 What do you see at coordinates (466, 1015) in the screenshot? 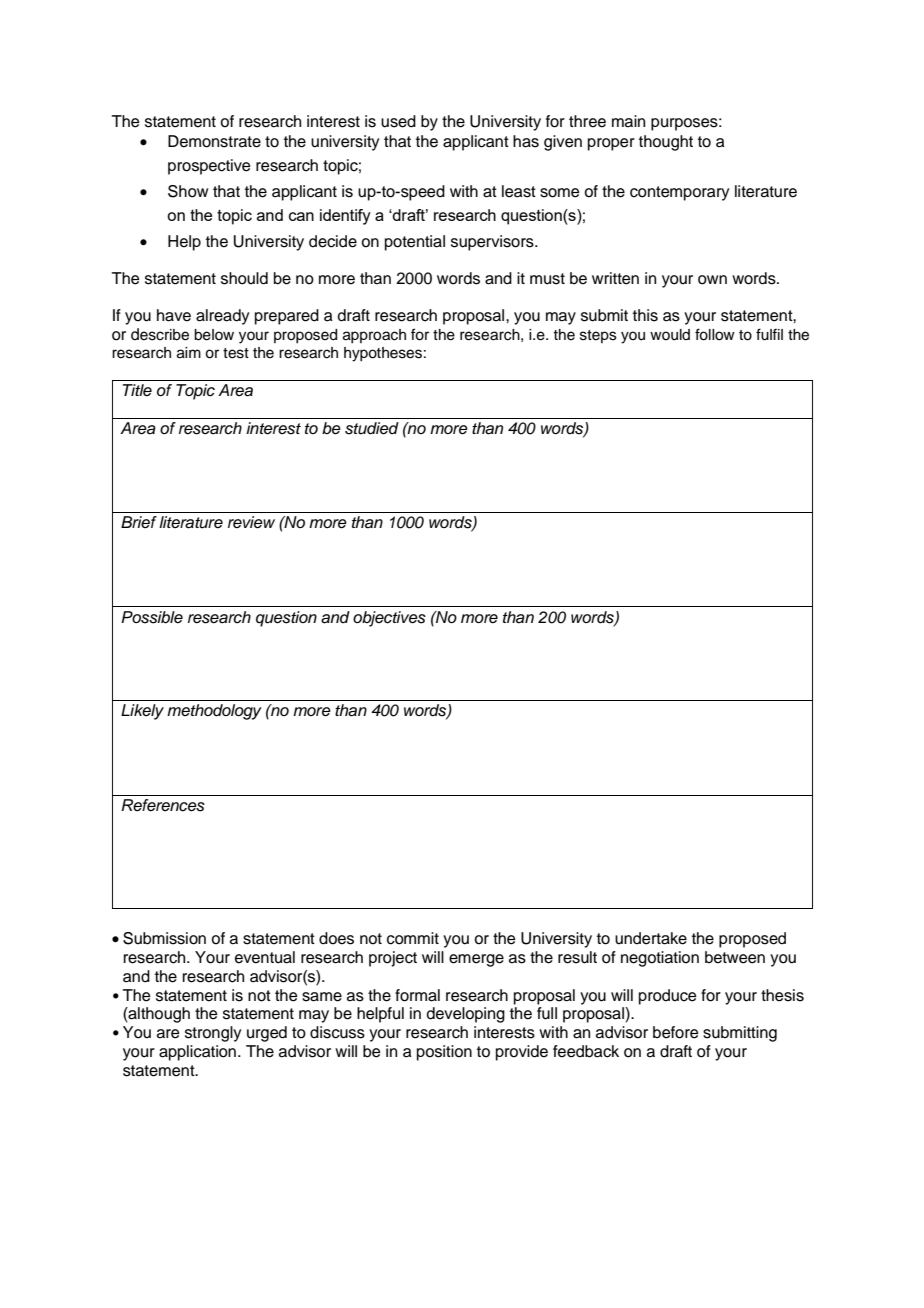
I see `developing` at bounding box center [466, 1015].
